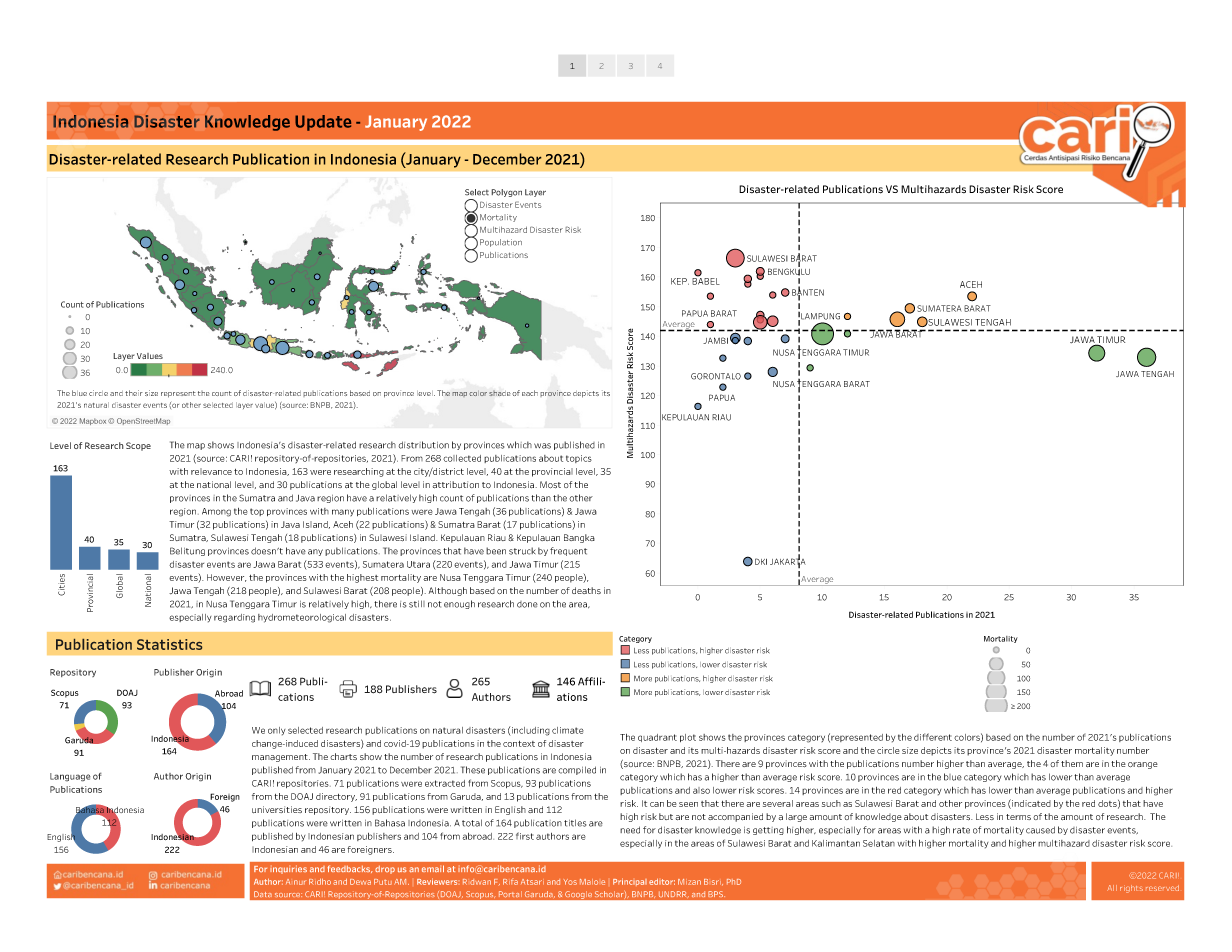 The width and height of the screenshot is (1232, 952). What do you see at coordinates (630, 882) in the screenshot?
I see `Principal` at bounding box center [630, 882].
